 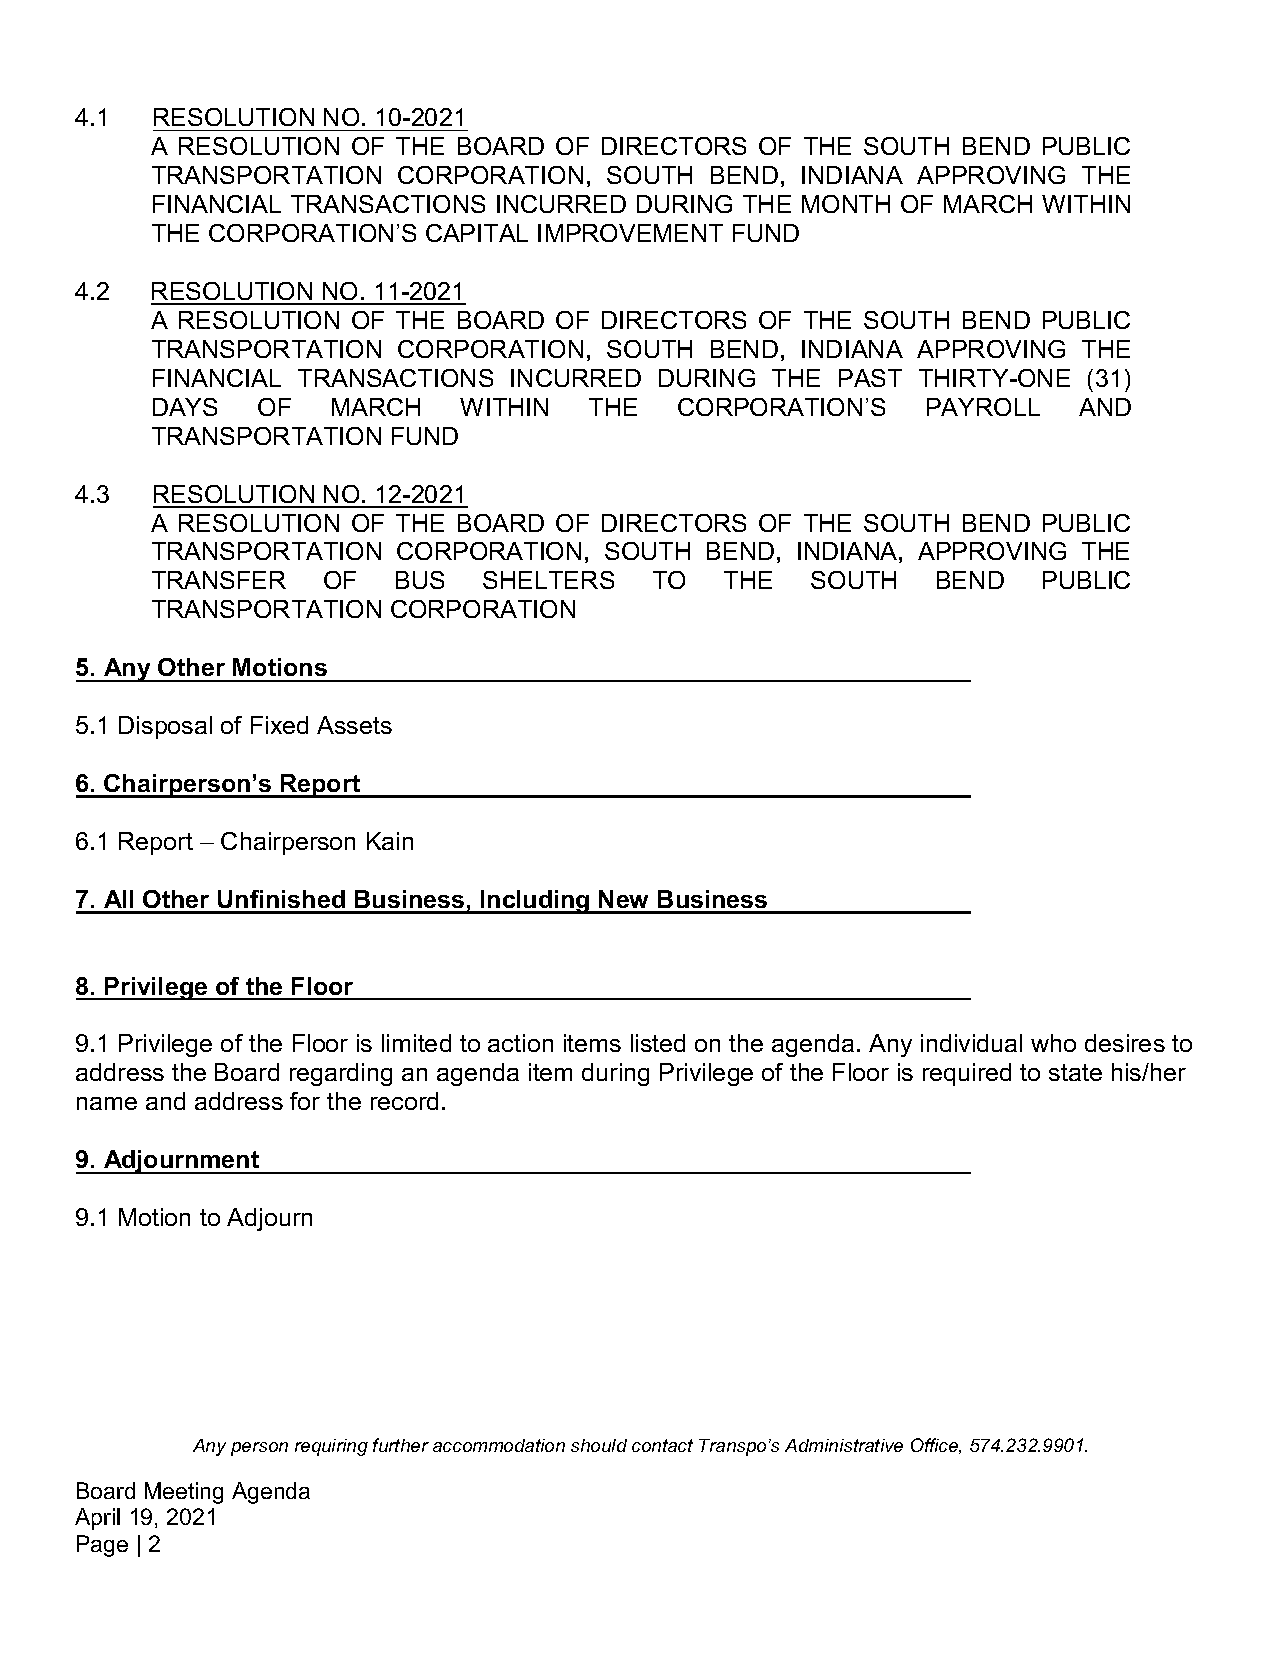 I want to click on IMPROVEMENT, so click(x=630, y=233).
